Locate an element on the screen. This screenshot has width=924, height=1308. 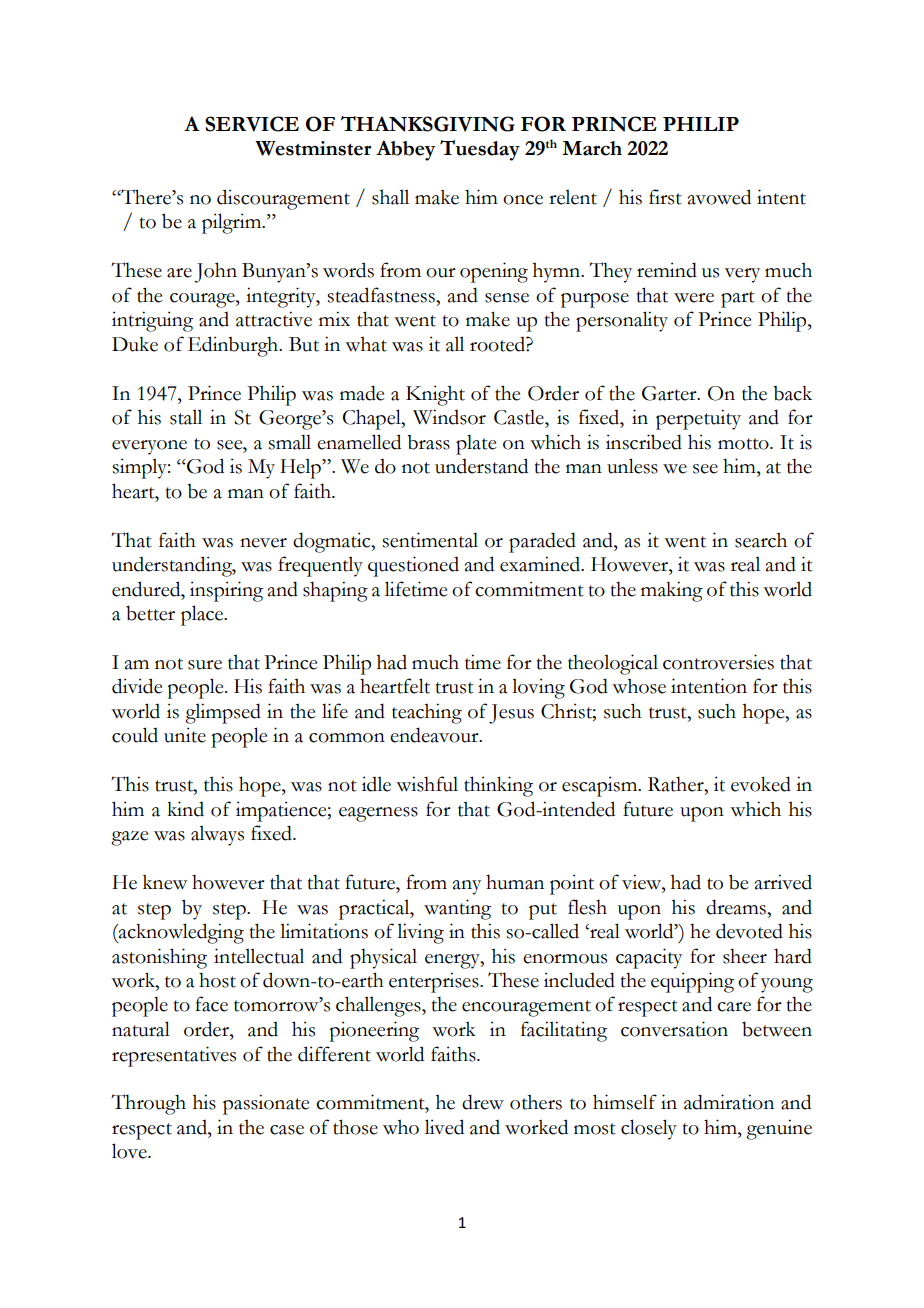
any is located at coordinates (467, 887).
